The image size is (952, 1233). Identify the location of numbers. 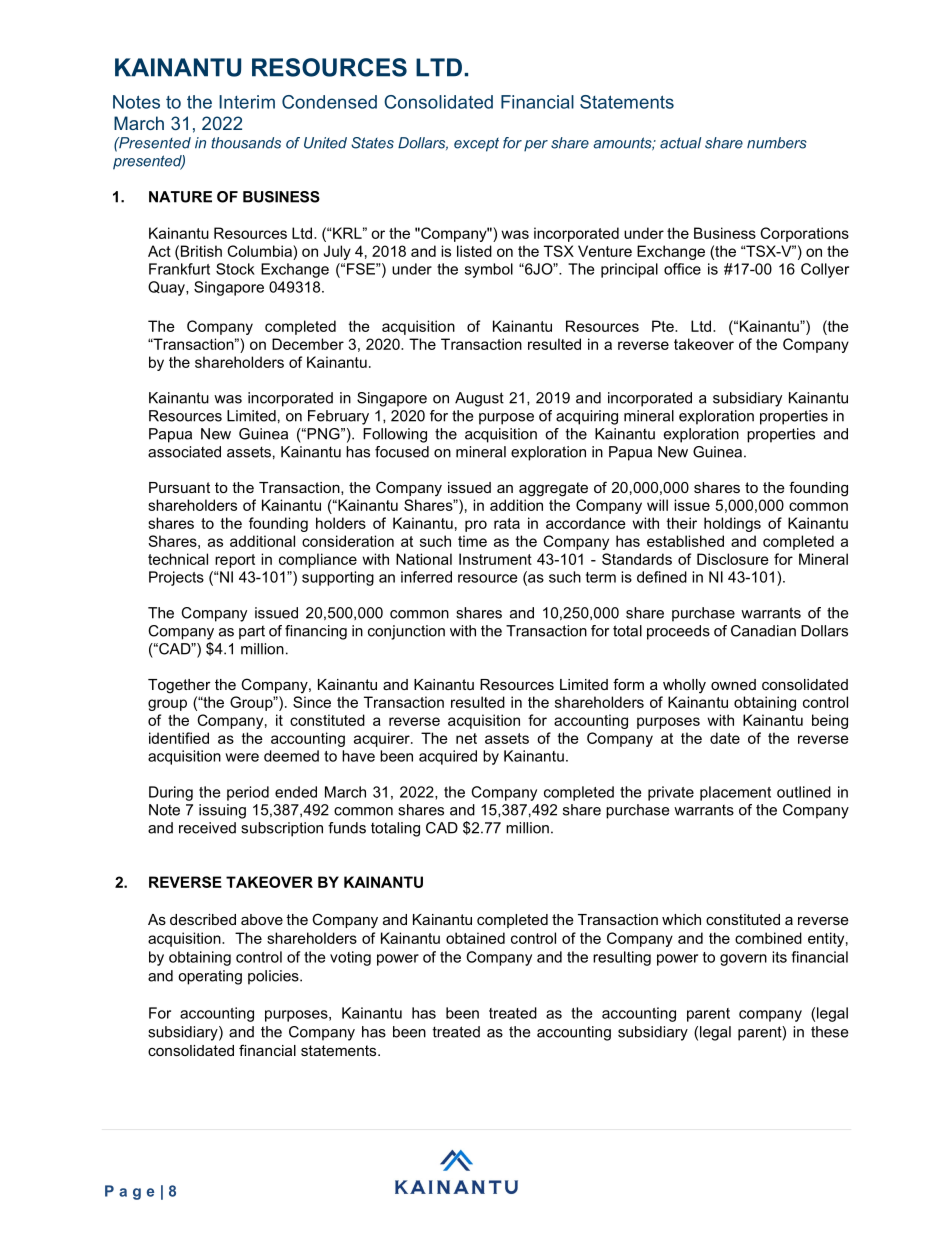
(777, 143).
